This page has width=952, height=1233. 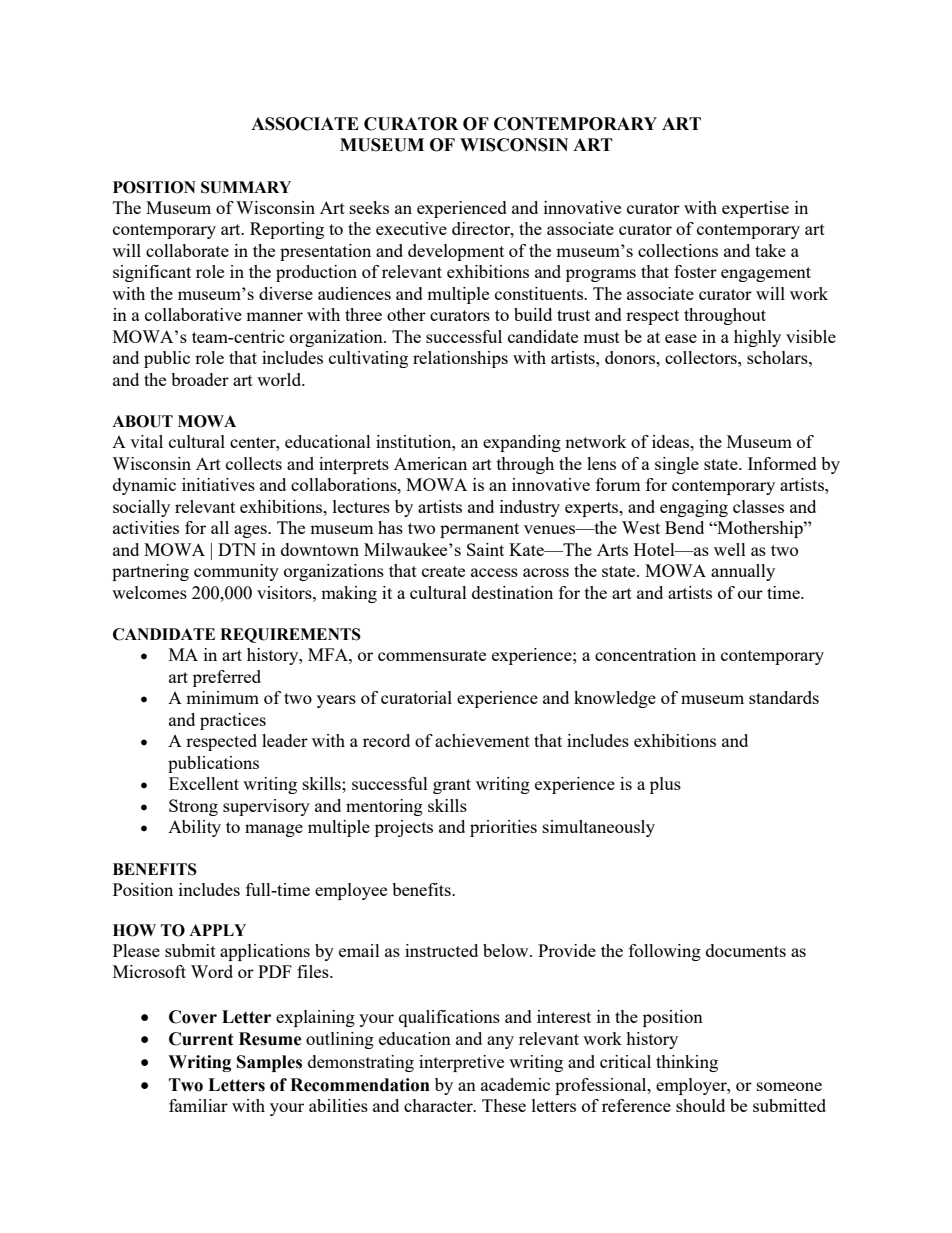 I want to click on Excellent, so click(x=204, y=783).
